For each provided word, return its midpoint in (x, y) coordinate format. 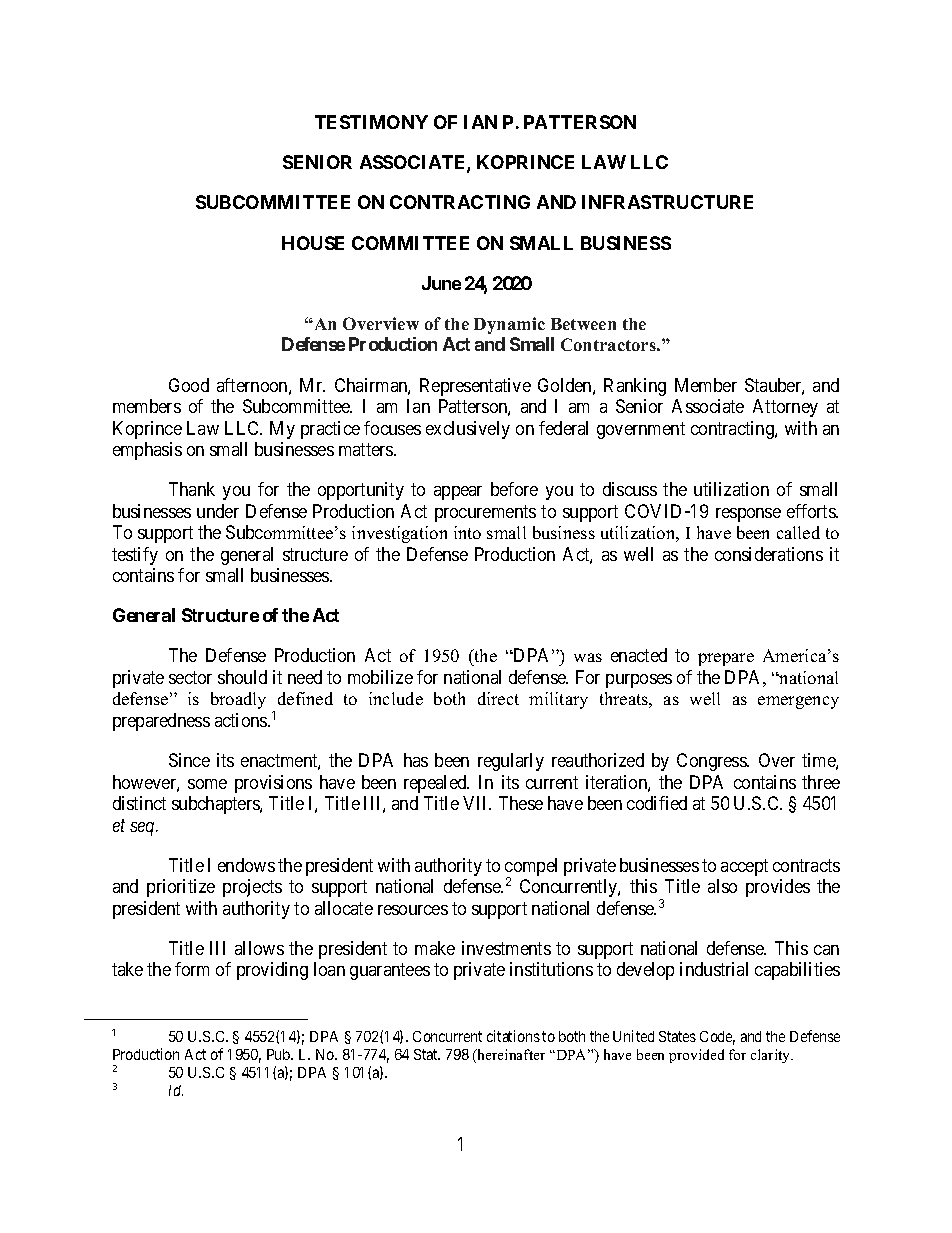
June (441, 283)
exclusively (468, 430)
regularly (511, 762)
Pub (279, 1054)
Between (583, 324)
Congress (712, 762)
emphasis (147, 451)
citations (513, 1036)
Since (189, 760)
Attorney (785, 408)
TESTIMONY (371, 122)
